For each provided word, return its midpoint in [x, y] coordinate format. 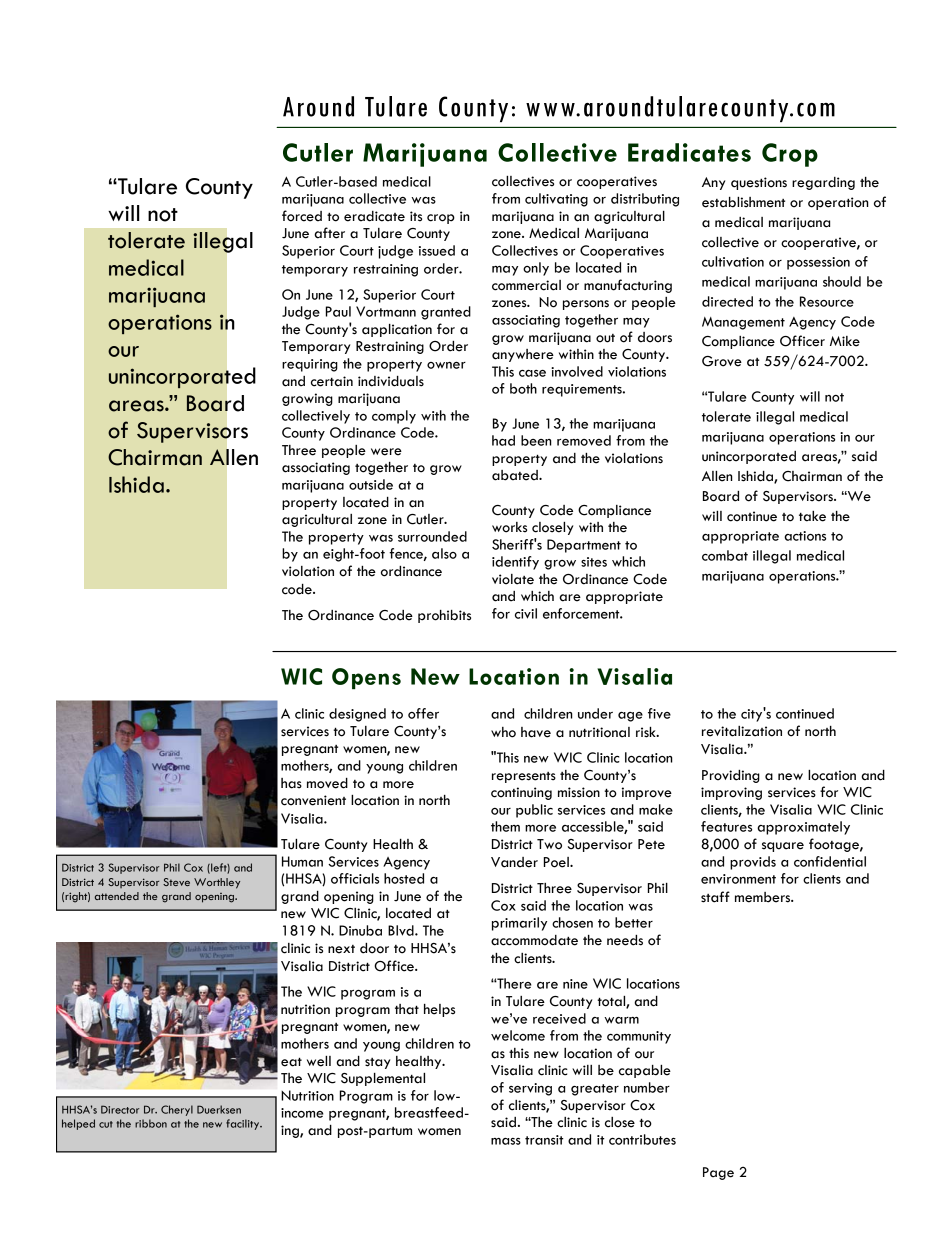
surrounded [432, 536]
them [505, 826]
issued [437, 250]
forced [302, 216]
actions [805, 536]
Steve [176, 882]
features [726, 826]
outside [371, 484]
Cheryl [177, 1110]
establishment [743, 202]
